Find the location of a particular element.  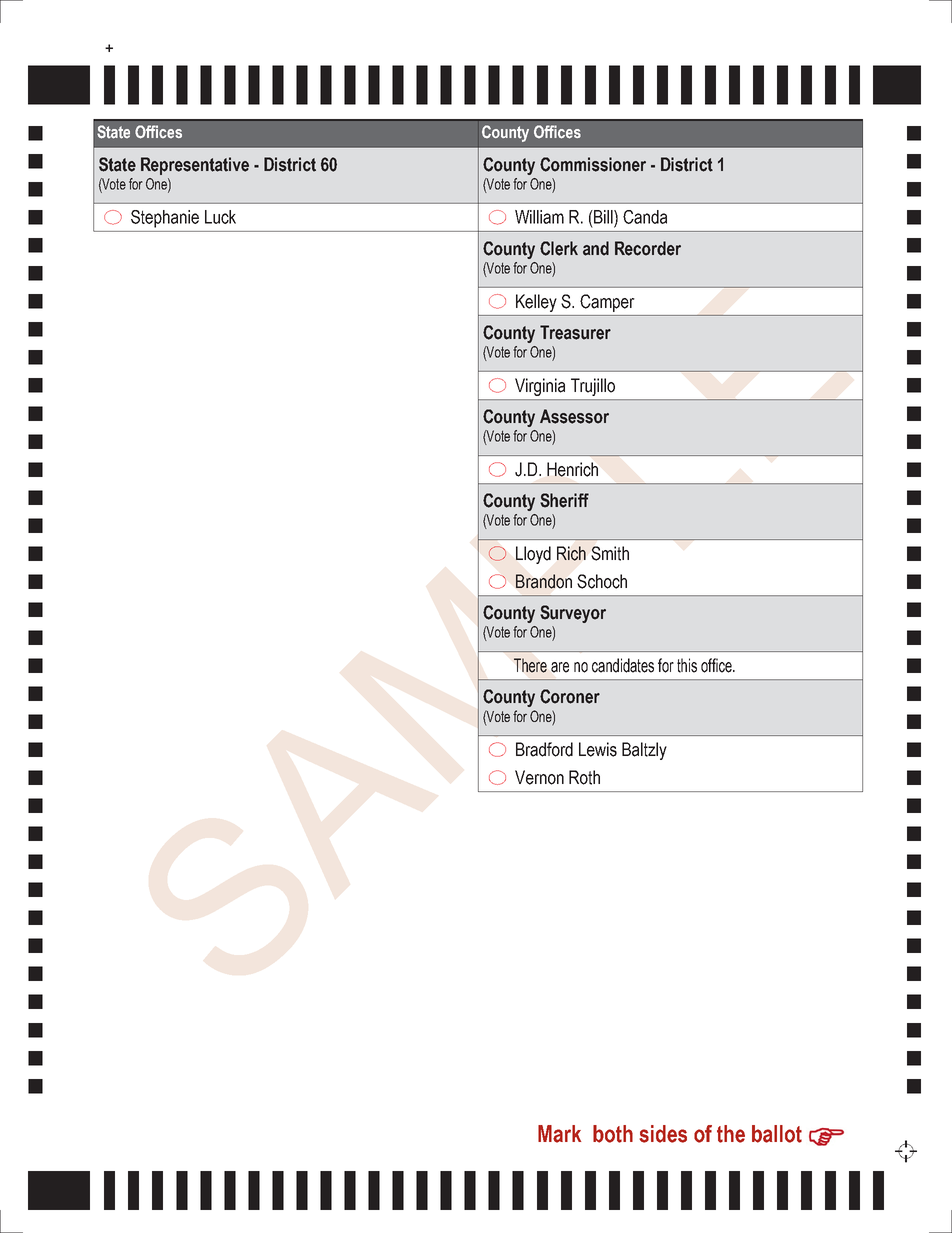

both is located at coordinates (613, 1134).
